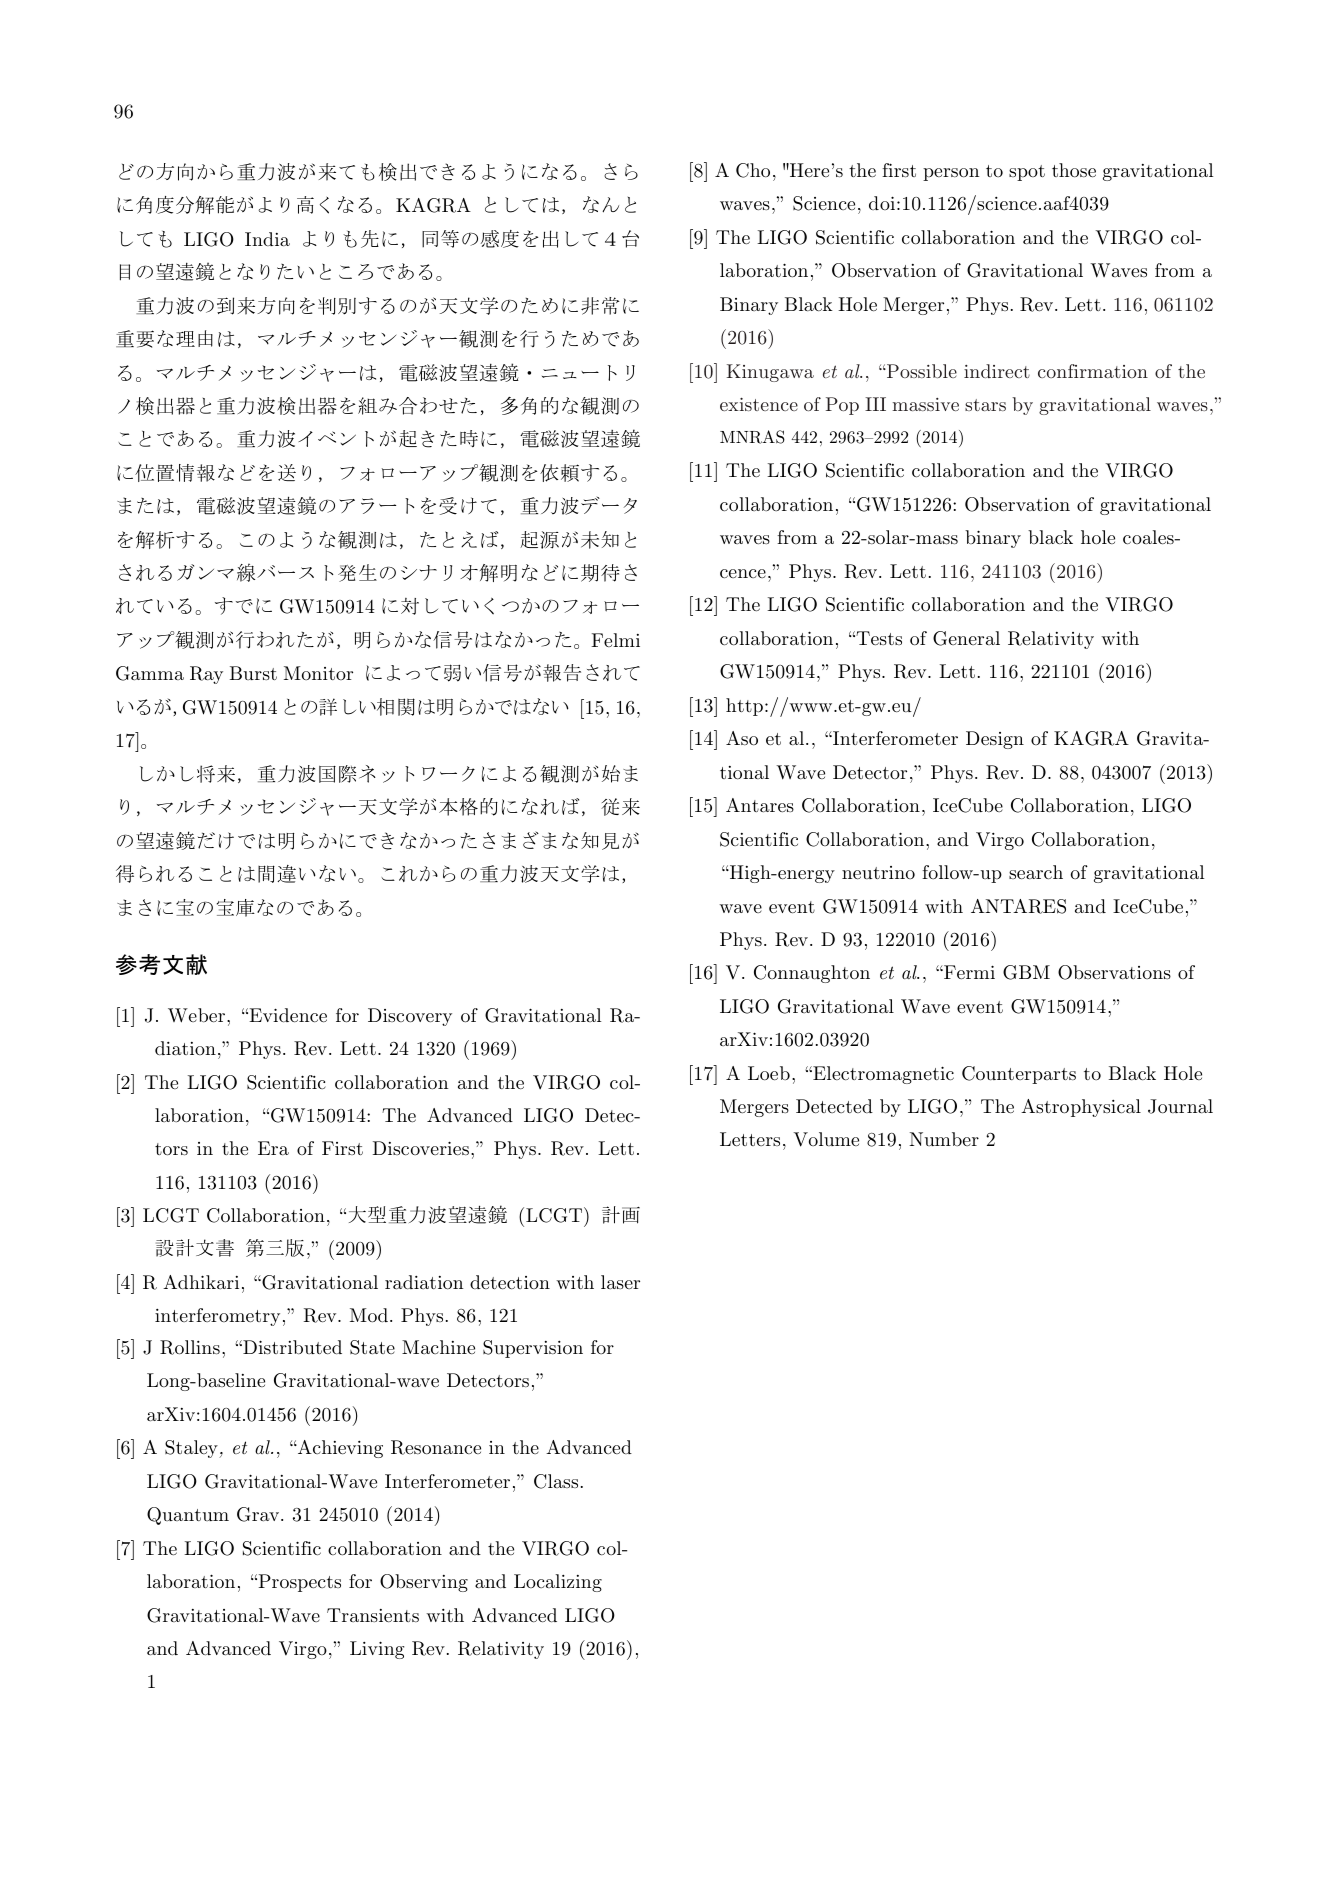 This screenshot has height=1877, width=1327. Describe the element at coordinates (267, 239) in the screenshot. I see `India` at that location.
